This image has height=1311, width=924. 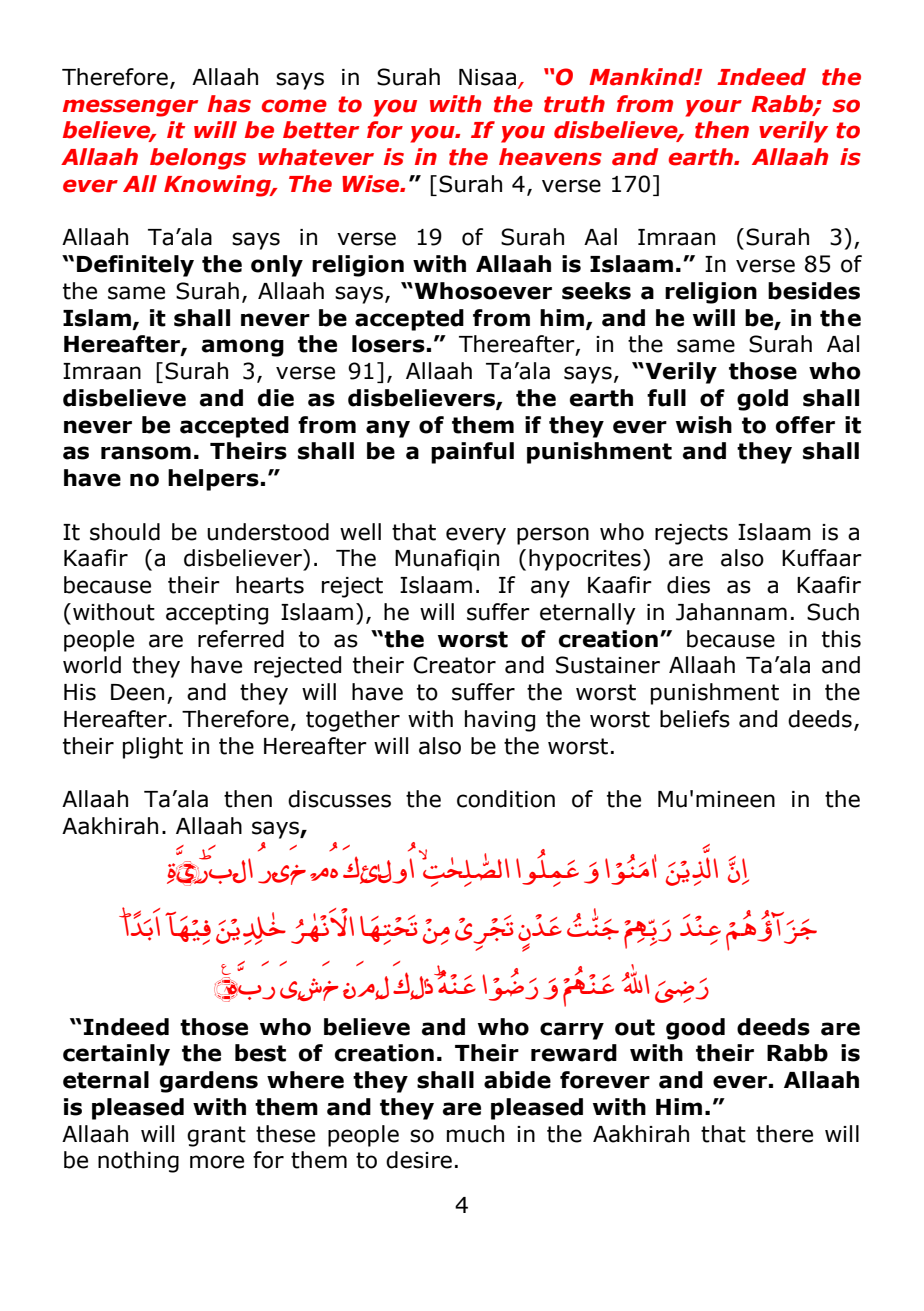 I want to click on your, so click(x=714, y=108).
